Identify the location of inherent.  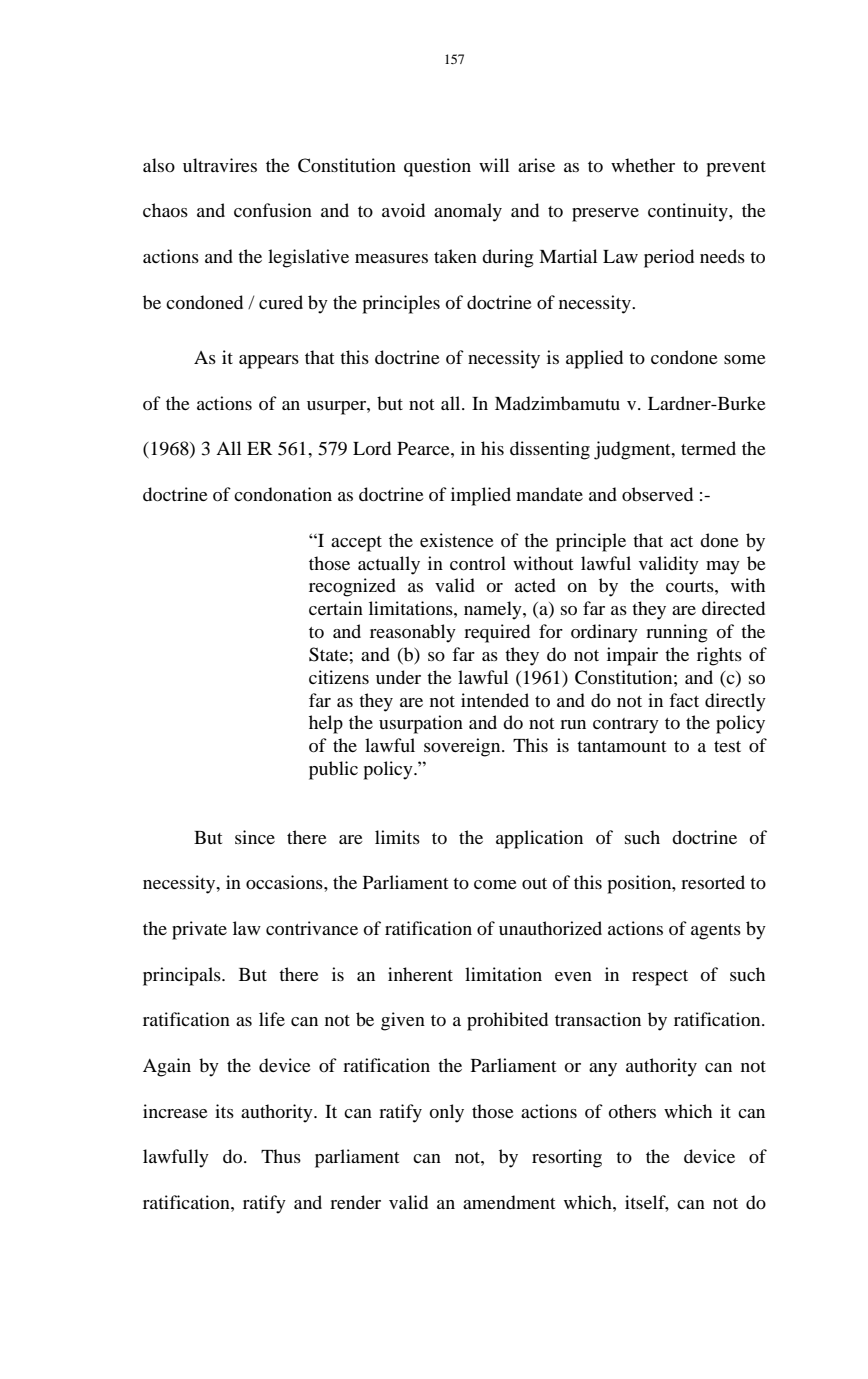
(420, 974).
